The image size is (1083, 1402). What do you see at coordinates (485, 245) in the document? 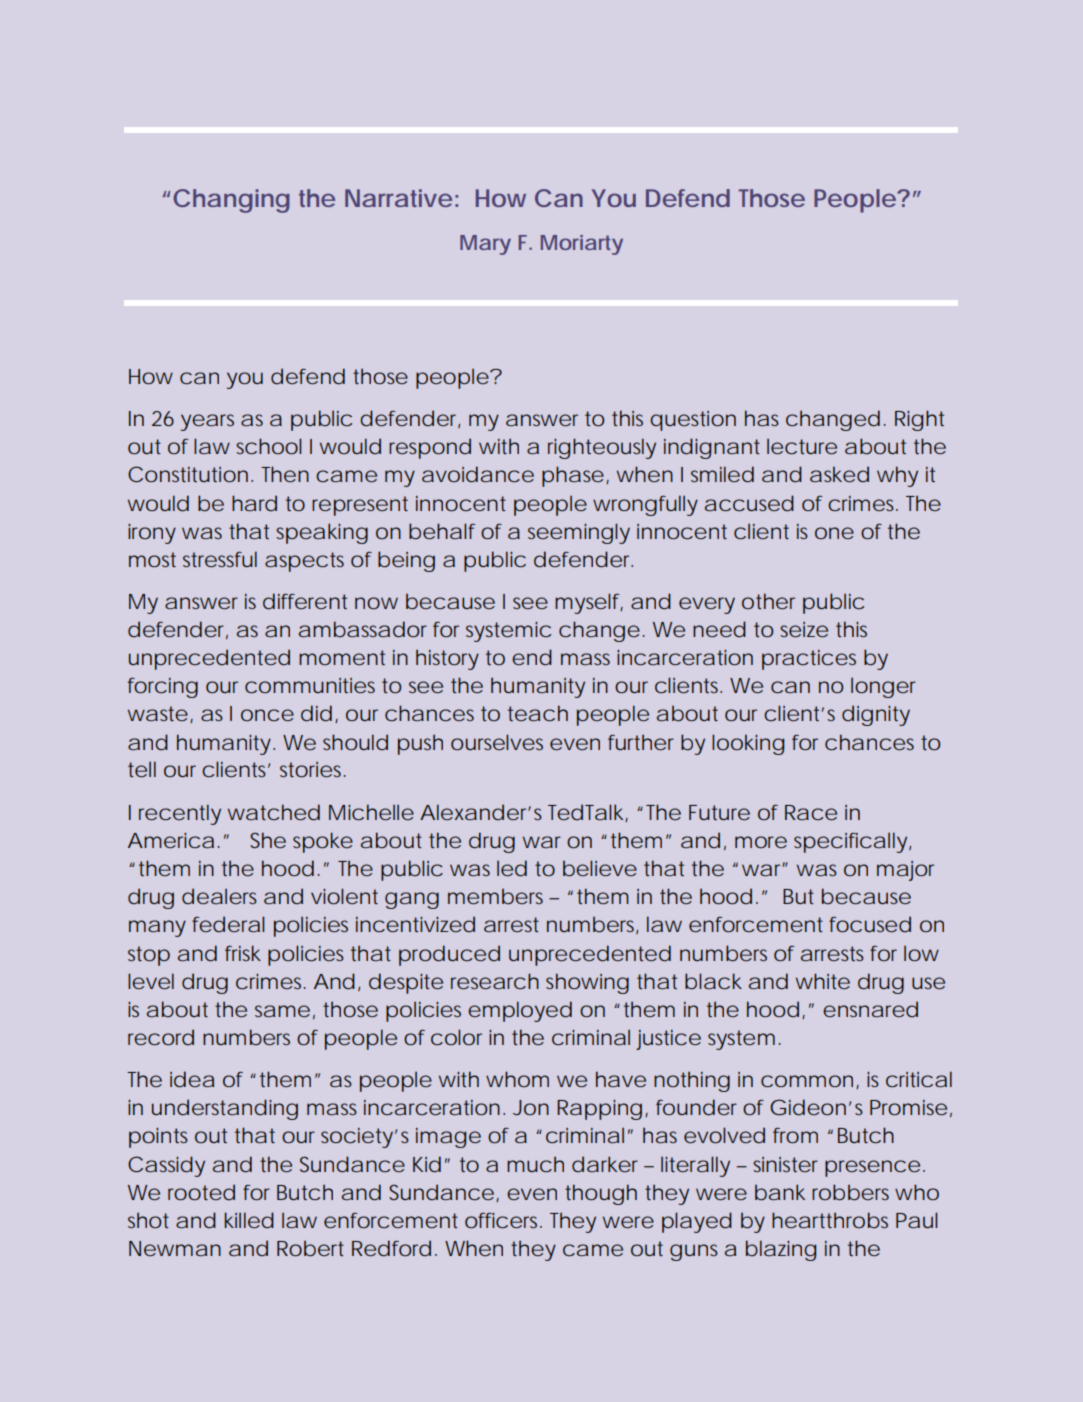
I see `Mary` at bounding box center [485, 245].
